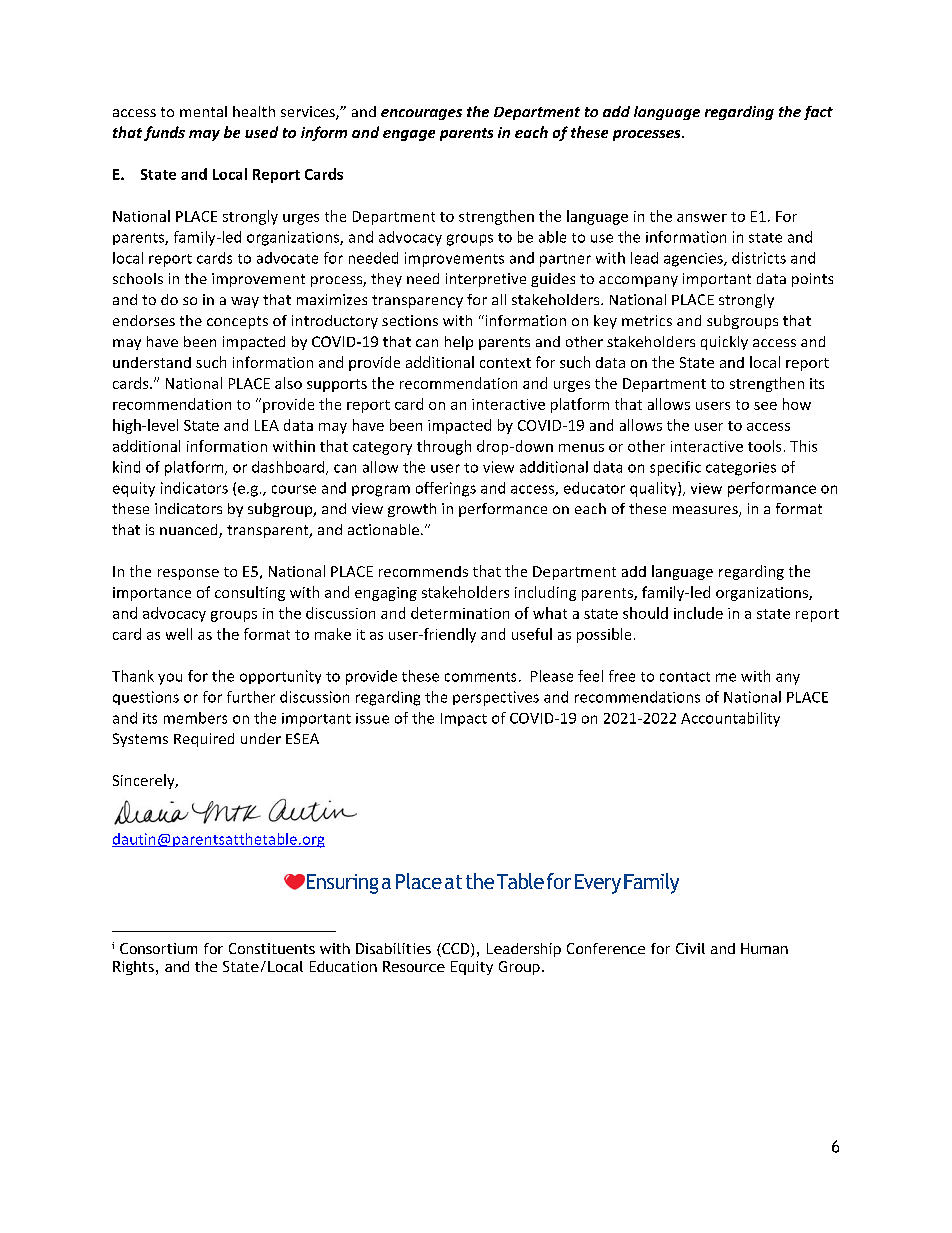  What do you see at coordinates (741, 469) in the screenshot?
I see `categories` at bounding box center [741, 469].
